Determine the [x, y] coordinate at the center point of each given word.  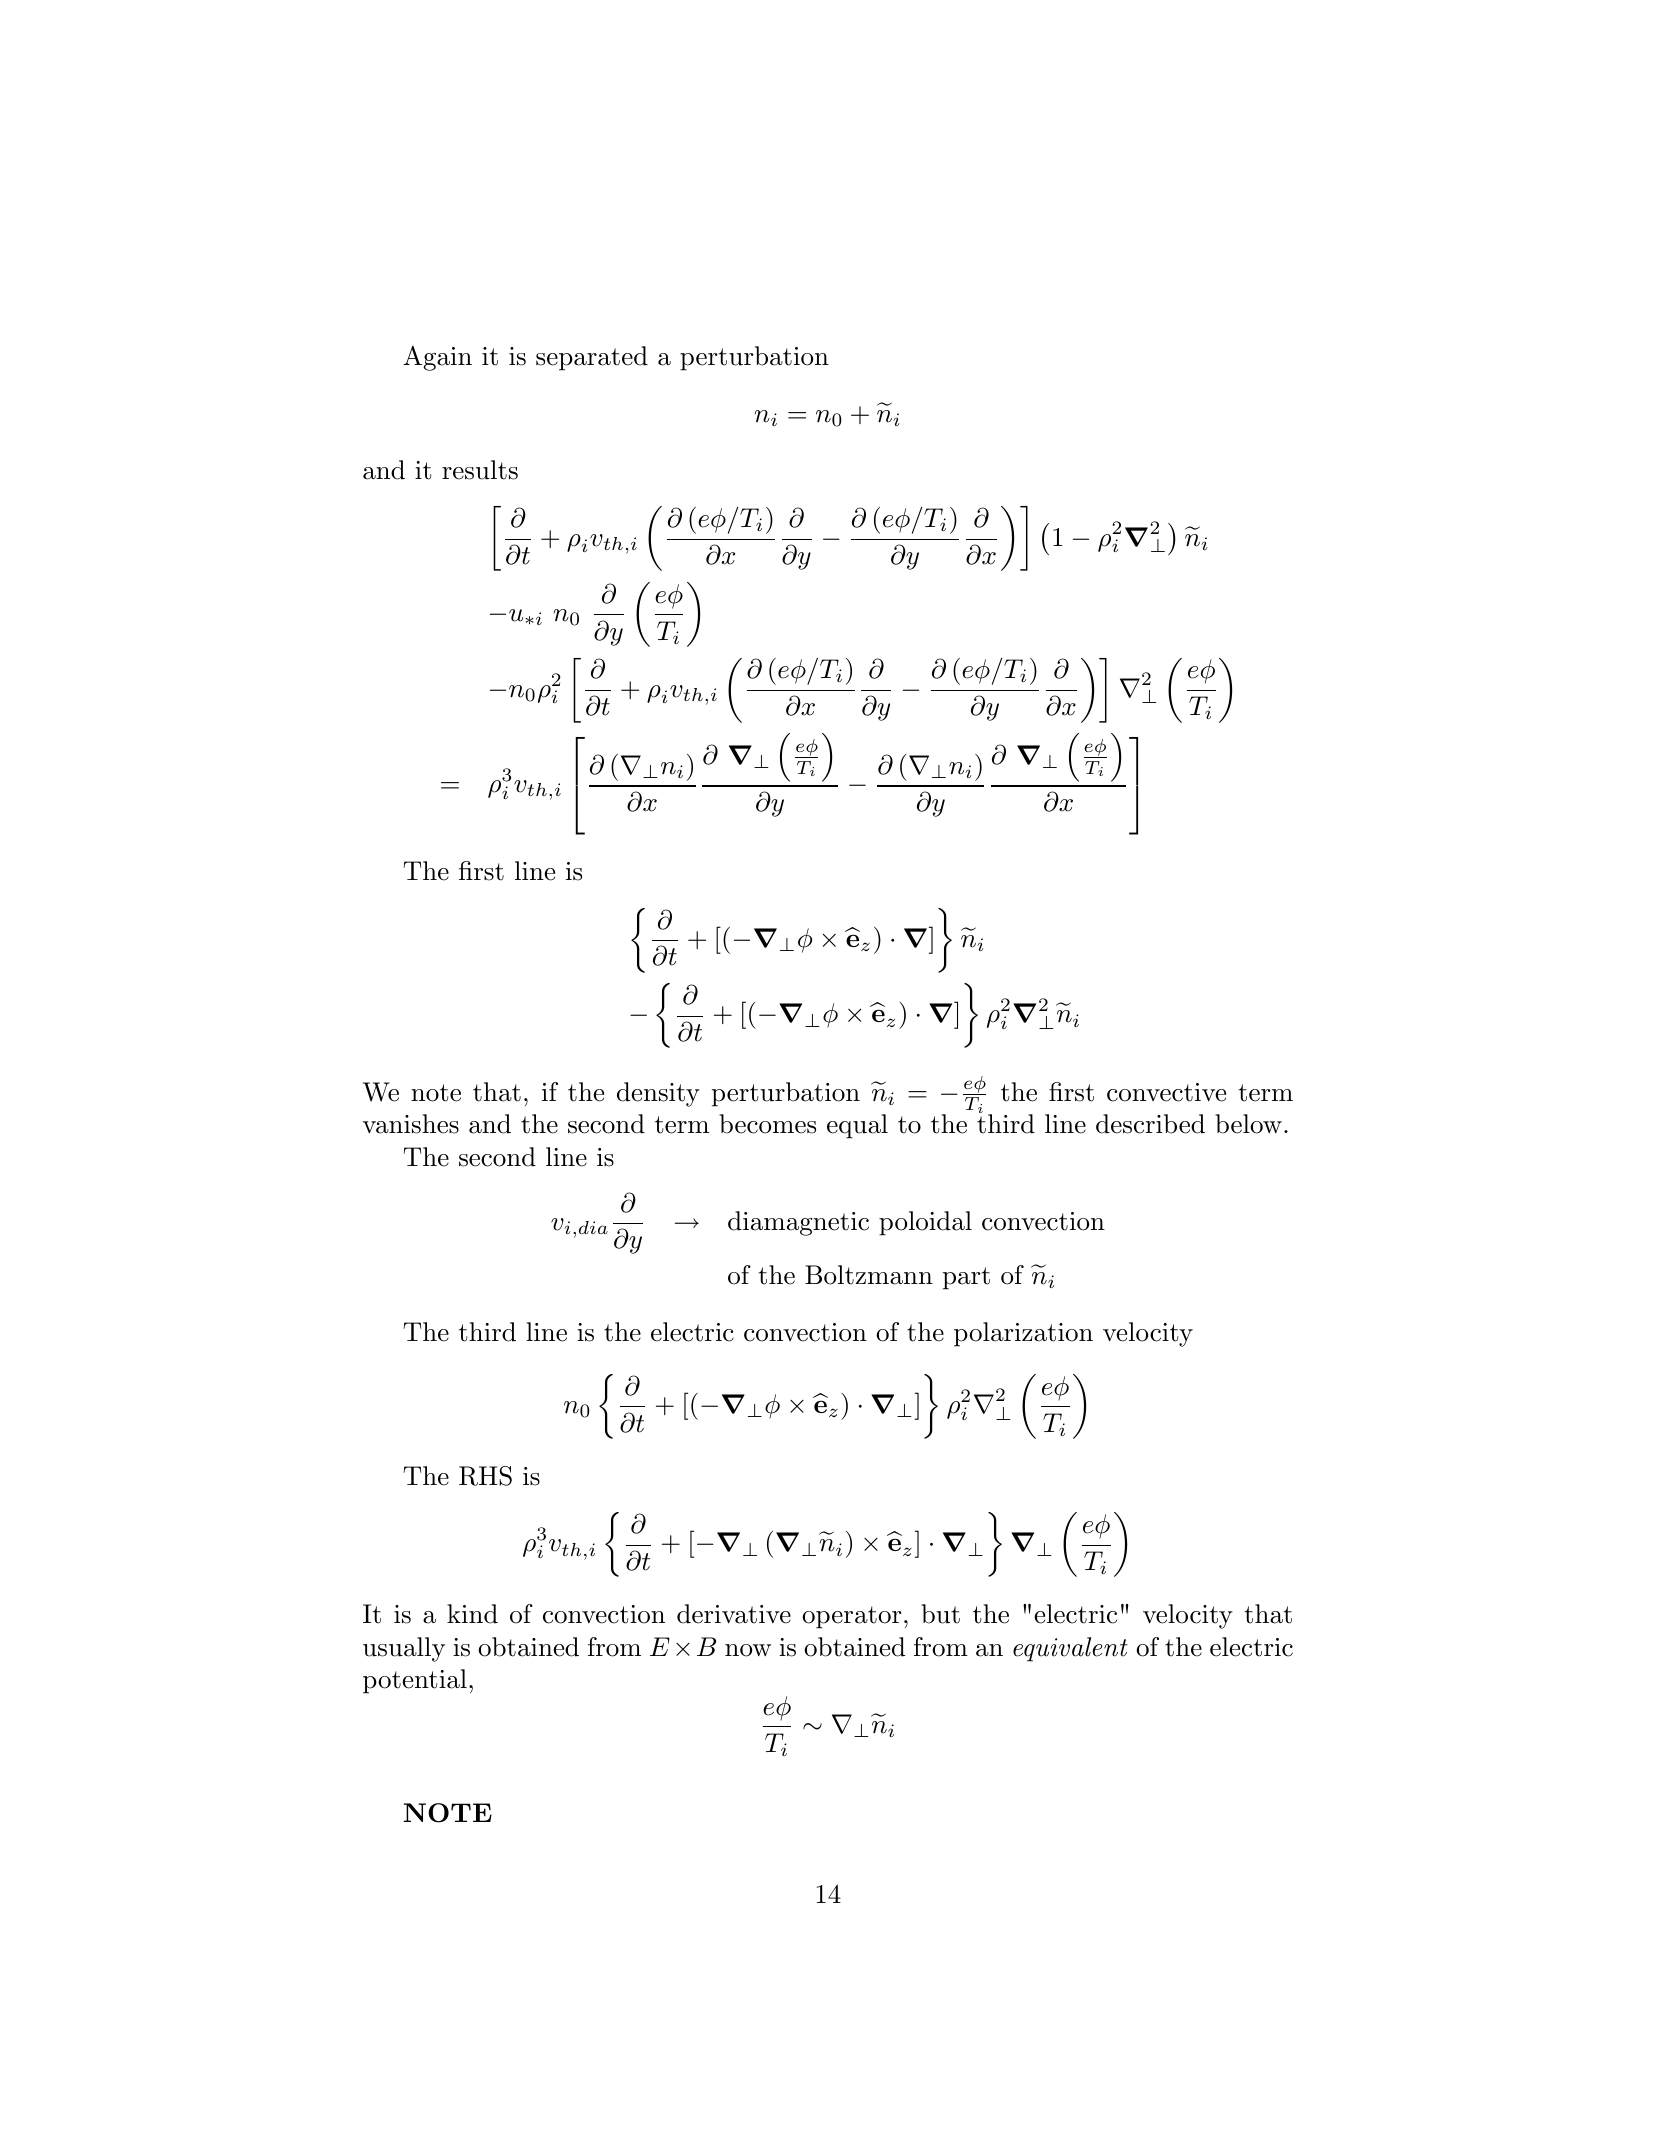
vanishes [411, 1124]
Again [437, 358]
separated [592, 358]
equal [857, 1126]
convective [1166, 1092]
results [480, 470]
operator [852, 1617]
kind [472, 1614]
